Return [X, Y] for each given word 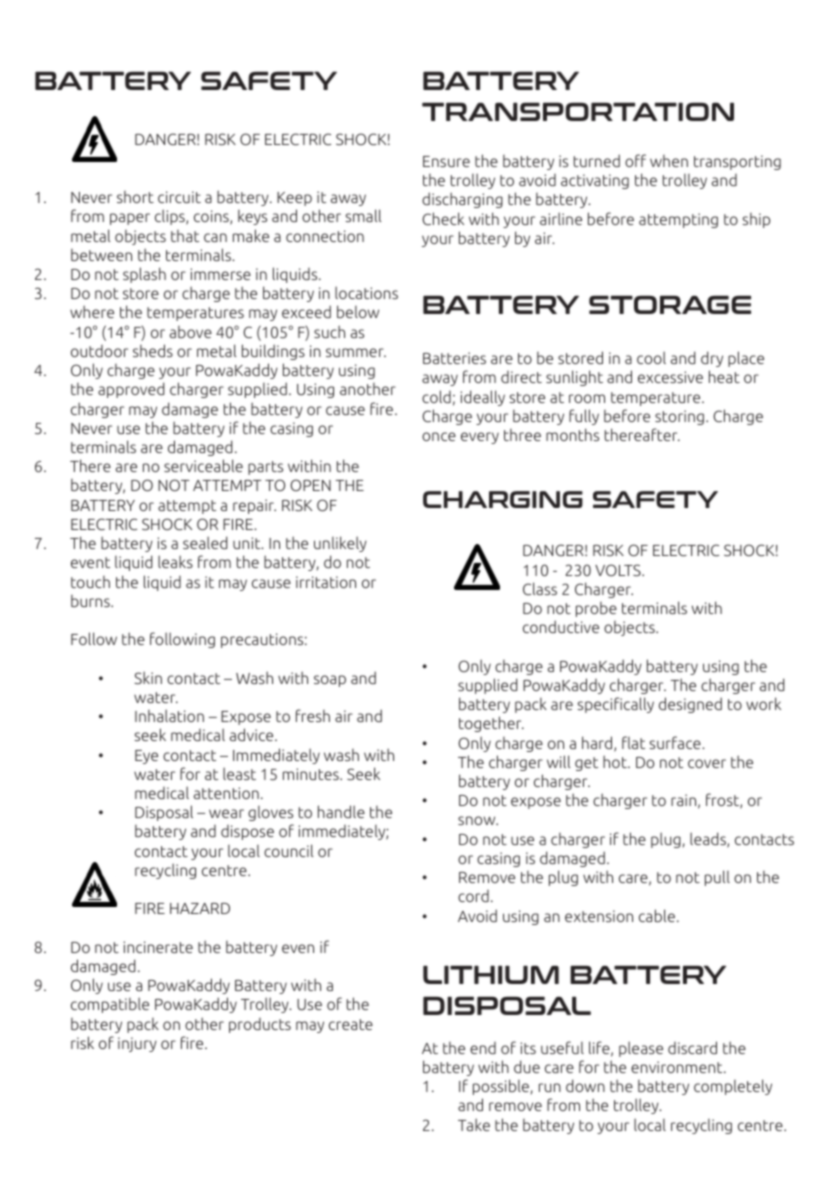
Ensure [446, 161]
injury [137, 1044]
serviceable [203, 465]
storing [679, 417]
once [439, 436]
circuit [179, 197]
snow [478, 820]
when [669, 161]
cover [707, 763]
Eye [146, 757]
